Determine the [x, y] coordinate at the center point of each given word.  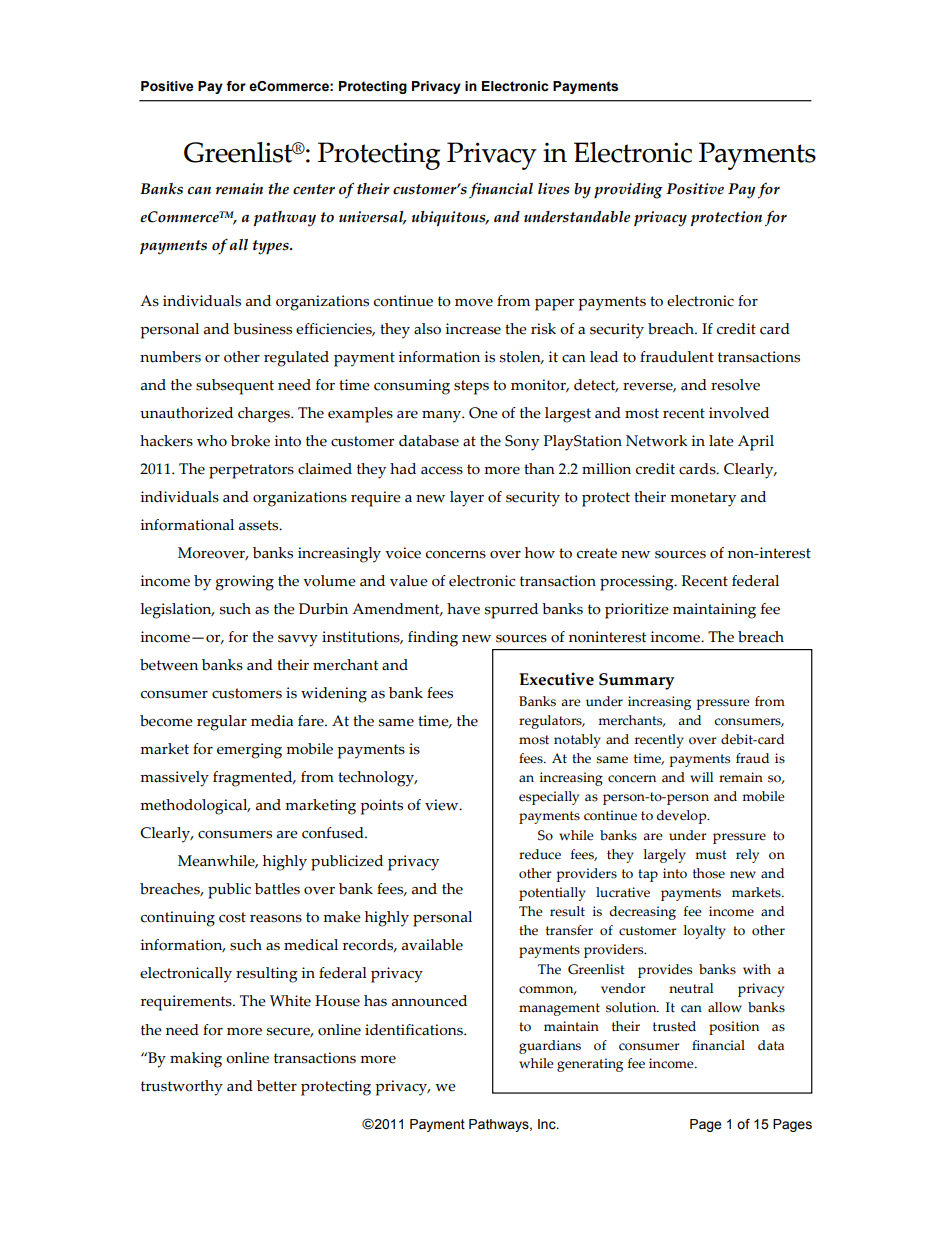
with [757, 969]
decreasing [643, 913]
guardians [550, 1047]
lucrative [623, 892]
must [711, 855]
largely [664, 856]
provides [665, 971]
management [559, 1009]
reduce [540, 854]
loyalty [704, 932]
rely [747, 856]
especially [549, 798]
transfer [569, 930]
